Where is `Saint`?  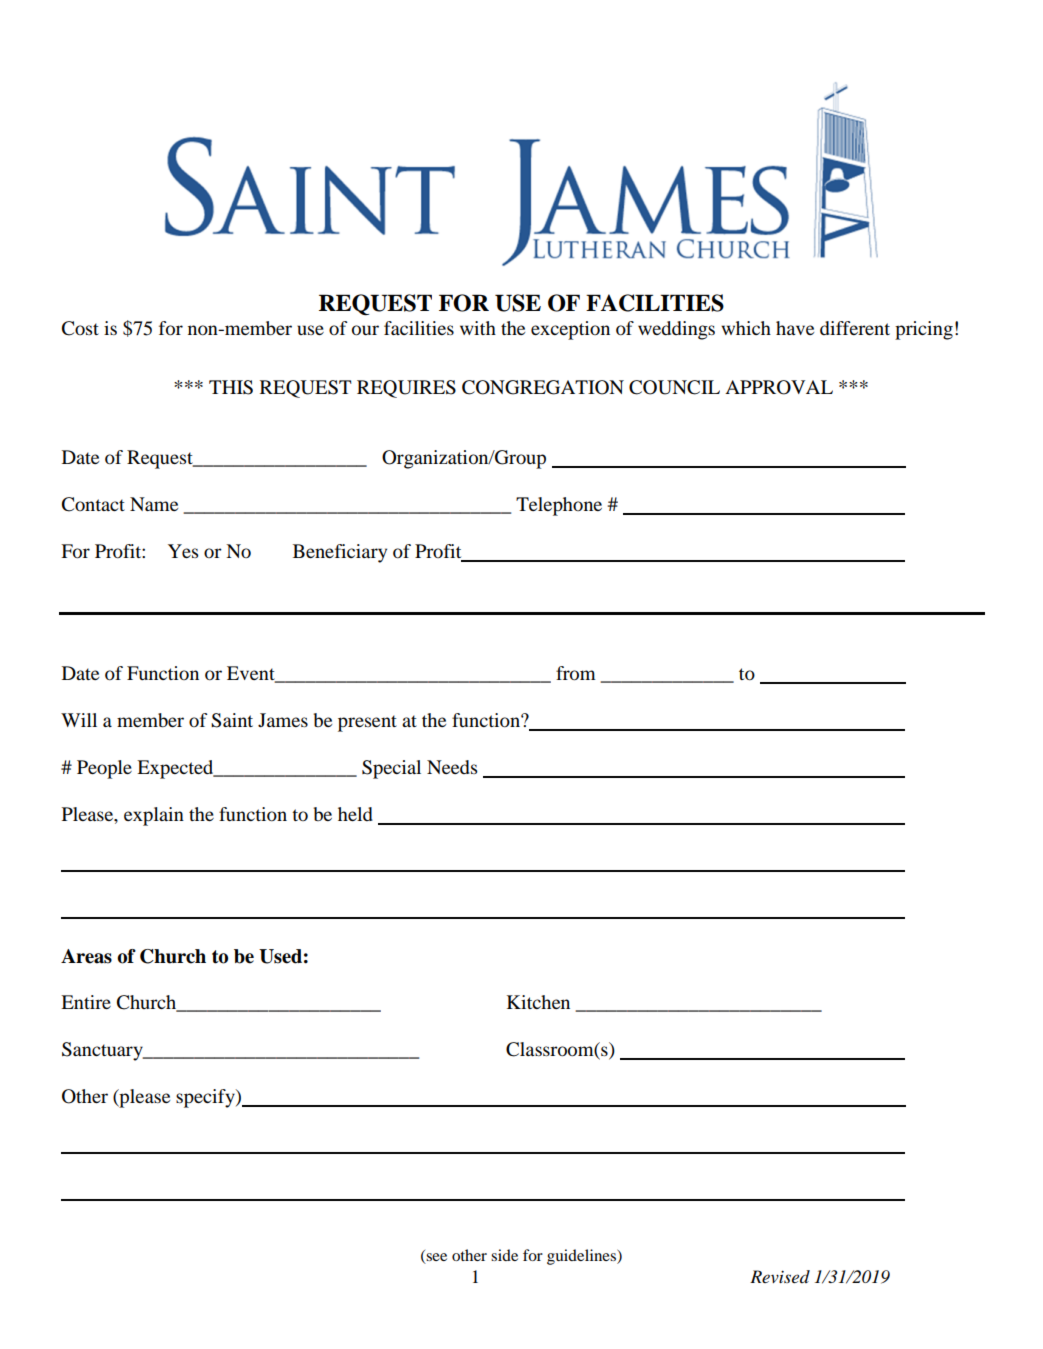
Saint is located at coordinates (232, 720).
